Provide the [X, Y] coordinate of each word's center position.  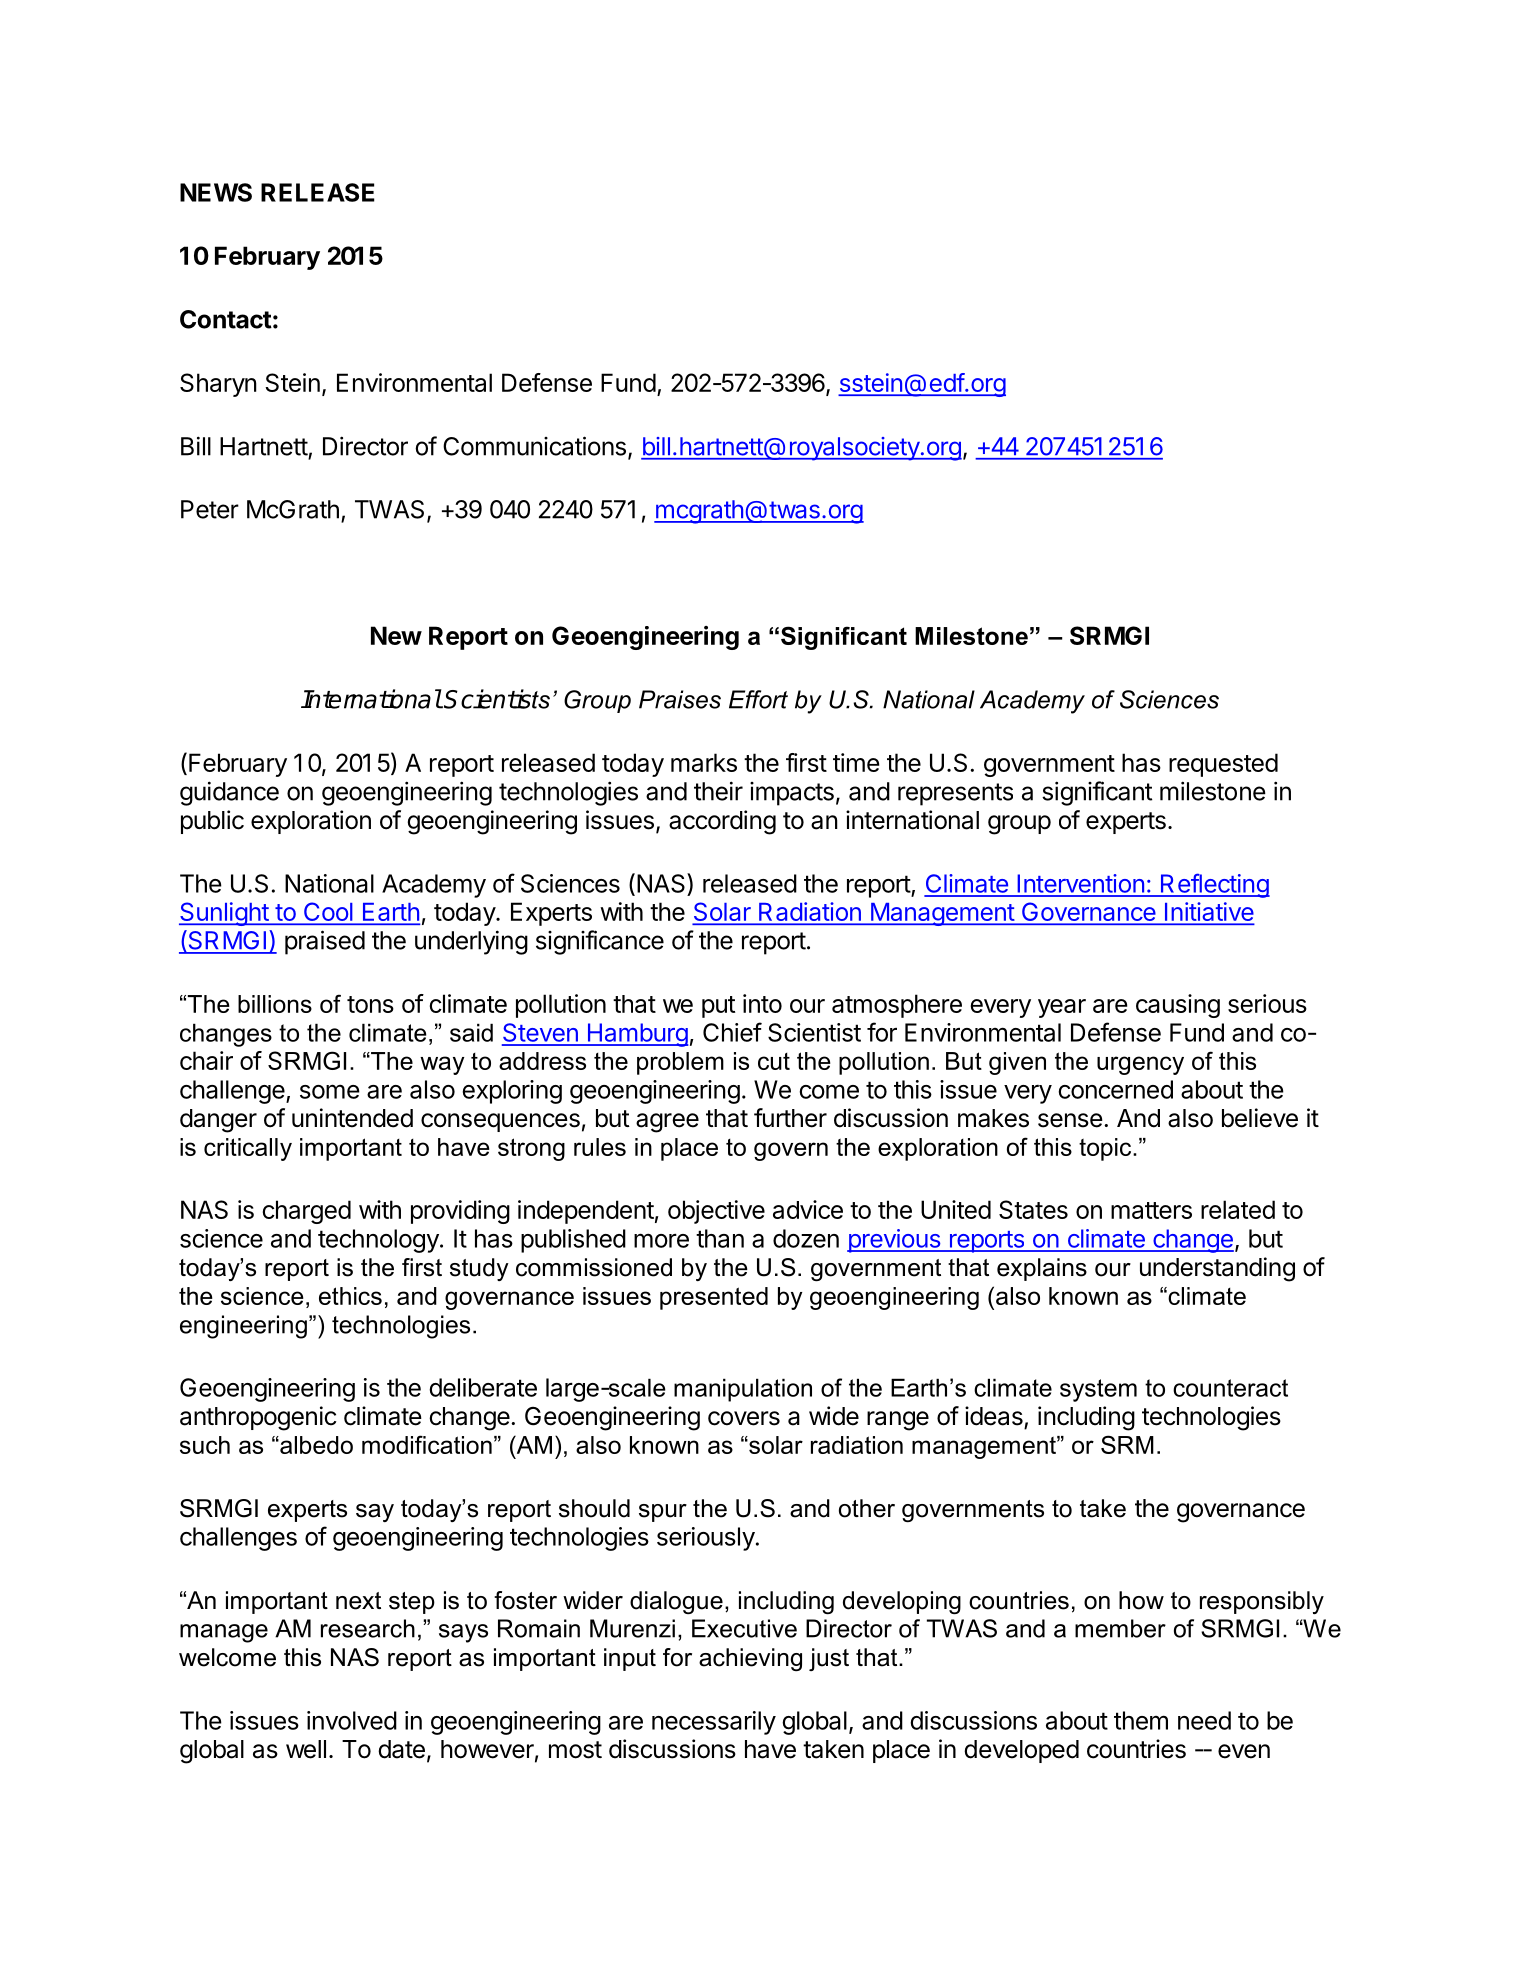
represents [955, 794]
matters [1151, 1210]
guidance [229, 793]
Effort [758, 699]
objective [716, 1212]
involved [352, 1720]
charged [307, 1212]
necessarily [714, 1723]
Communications [534, 446]
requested [1223, 765]
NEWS [216, 192]
